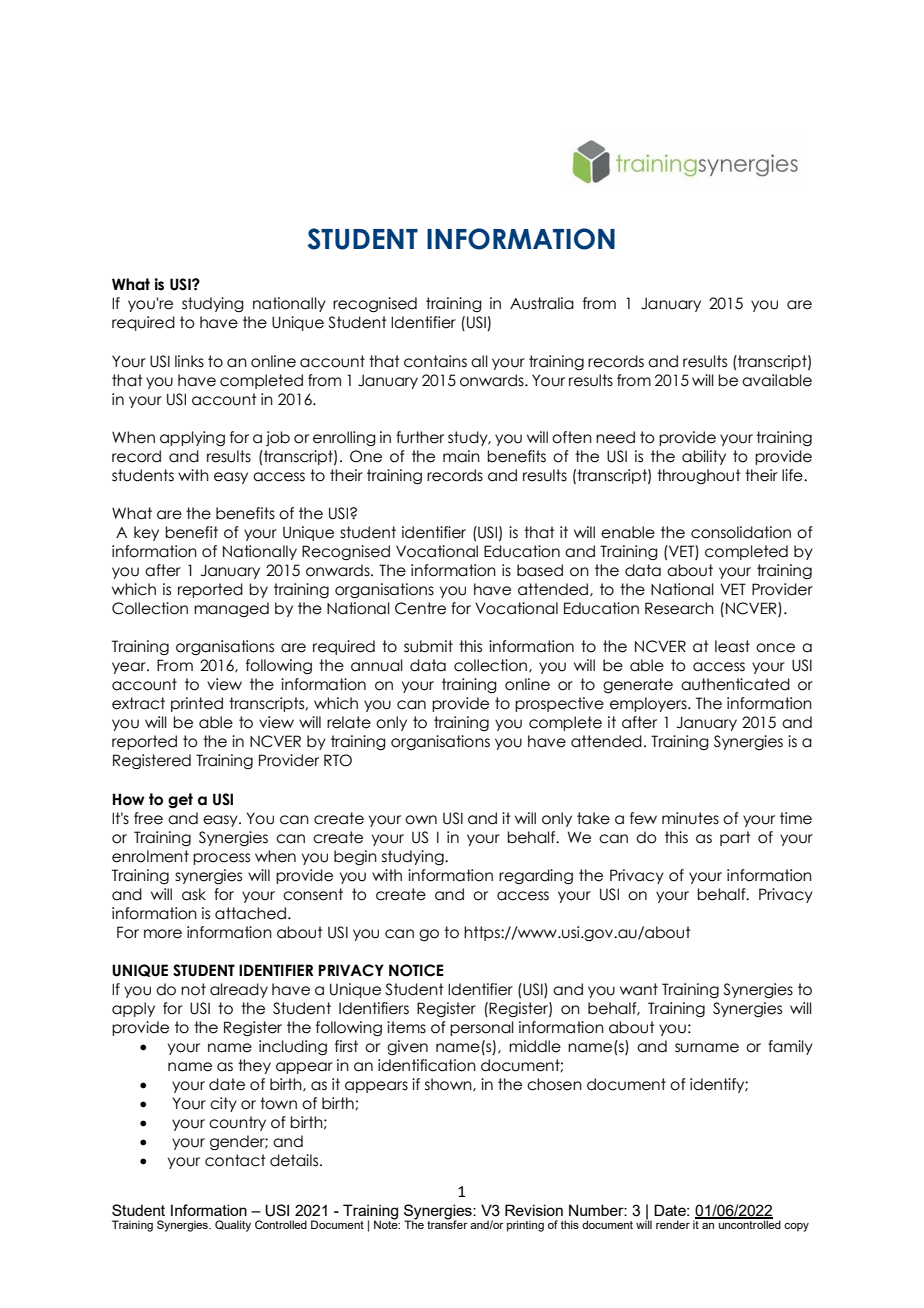 The width and height of the page is (924, 1308). I want to click on links, so click(189, 361).
